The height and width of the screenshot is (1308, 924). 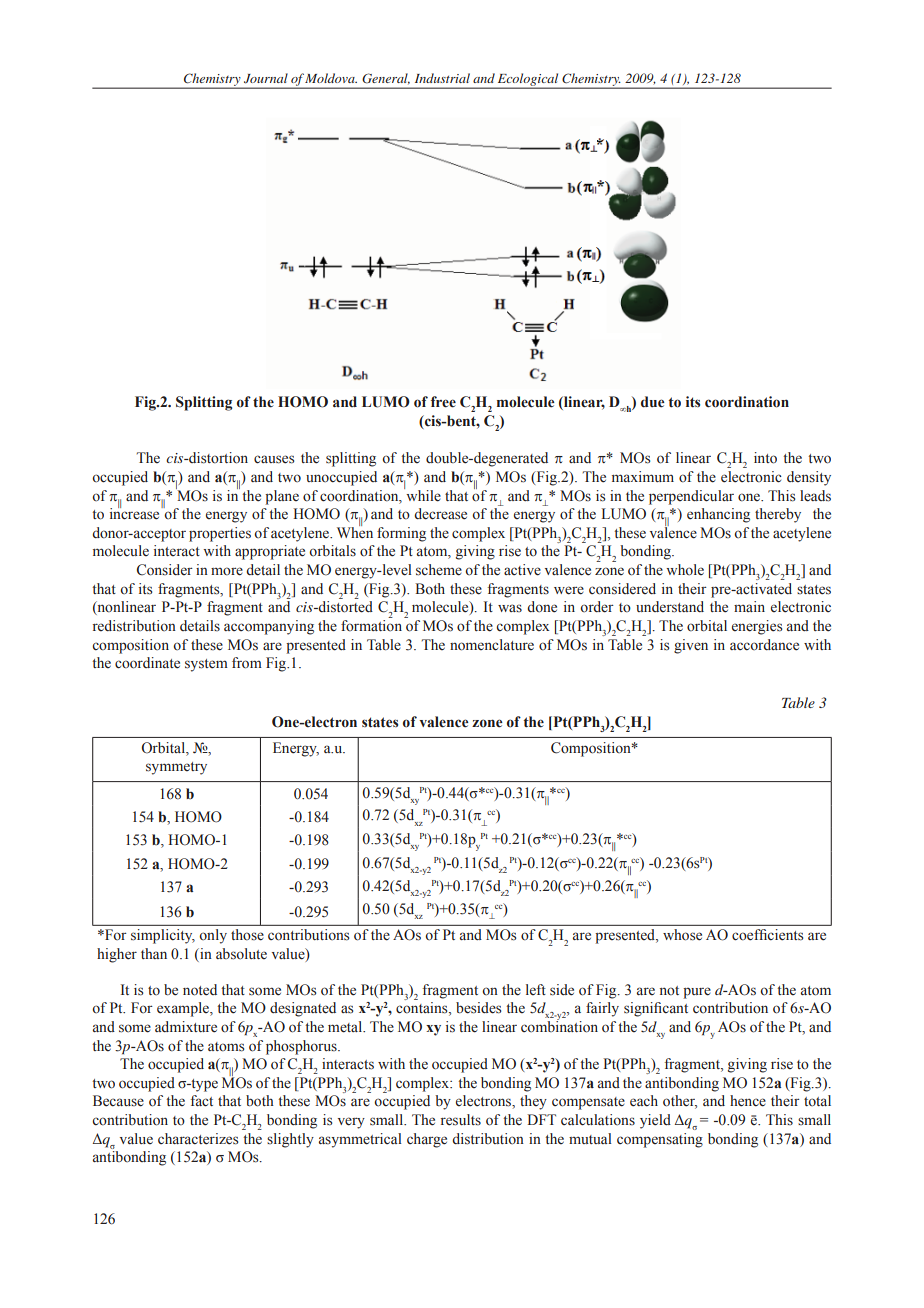 I want to click on Ecological, so click(x=528, y=80).
